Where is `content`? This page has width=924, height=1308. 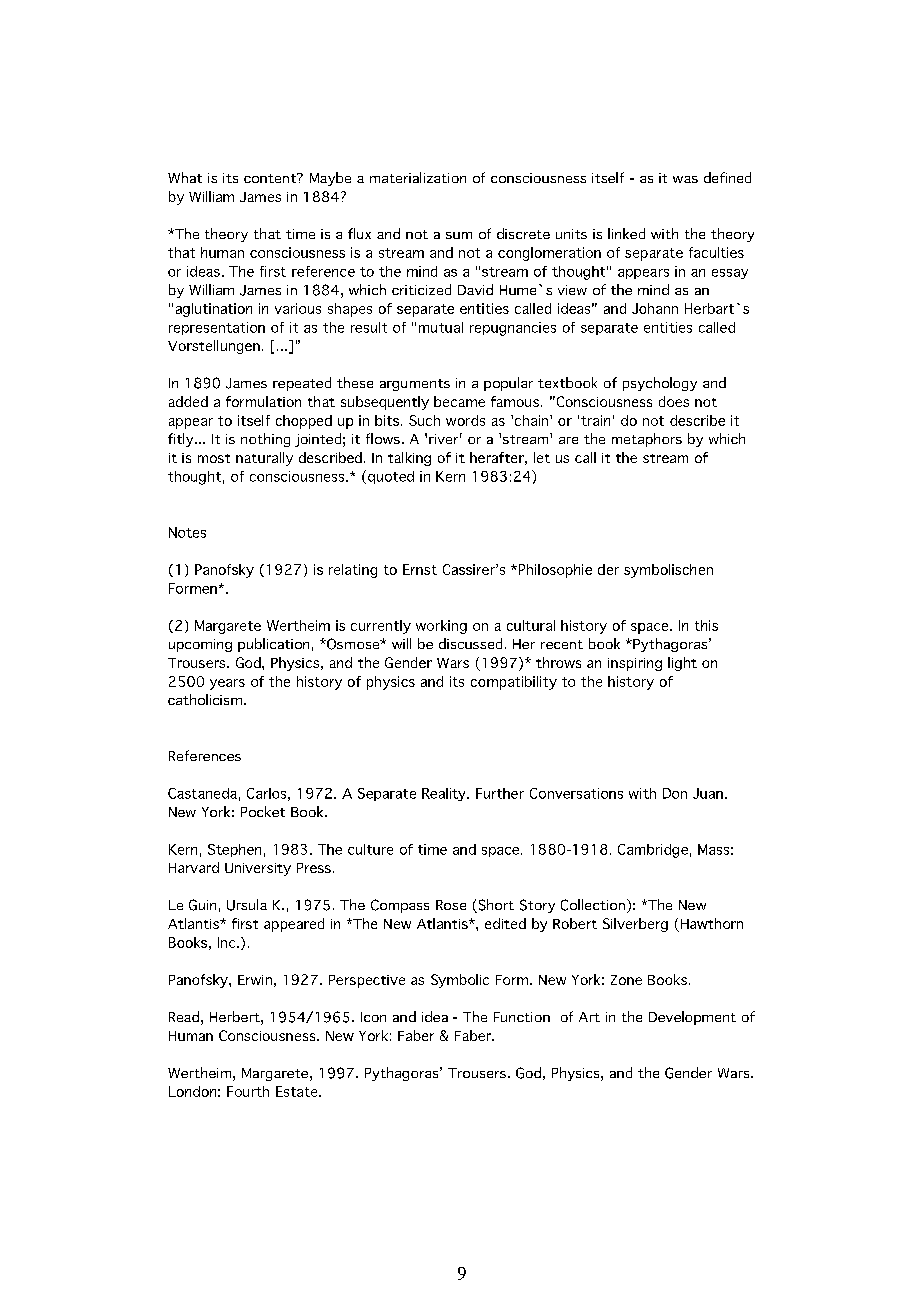
content is located at coordinates (271, 178).
